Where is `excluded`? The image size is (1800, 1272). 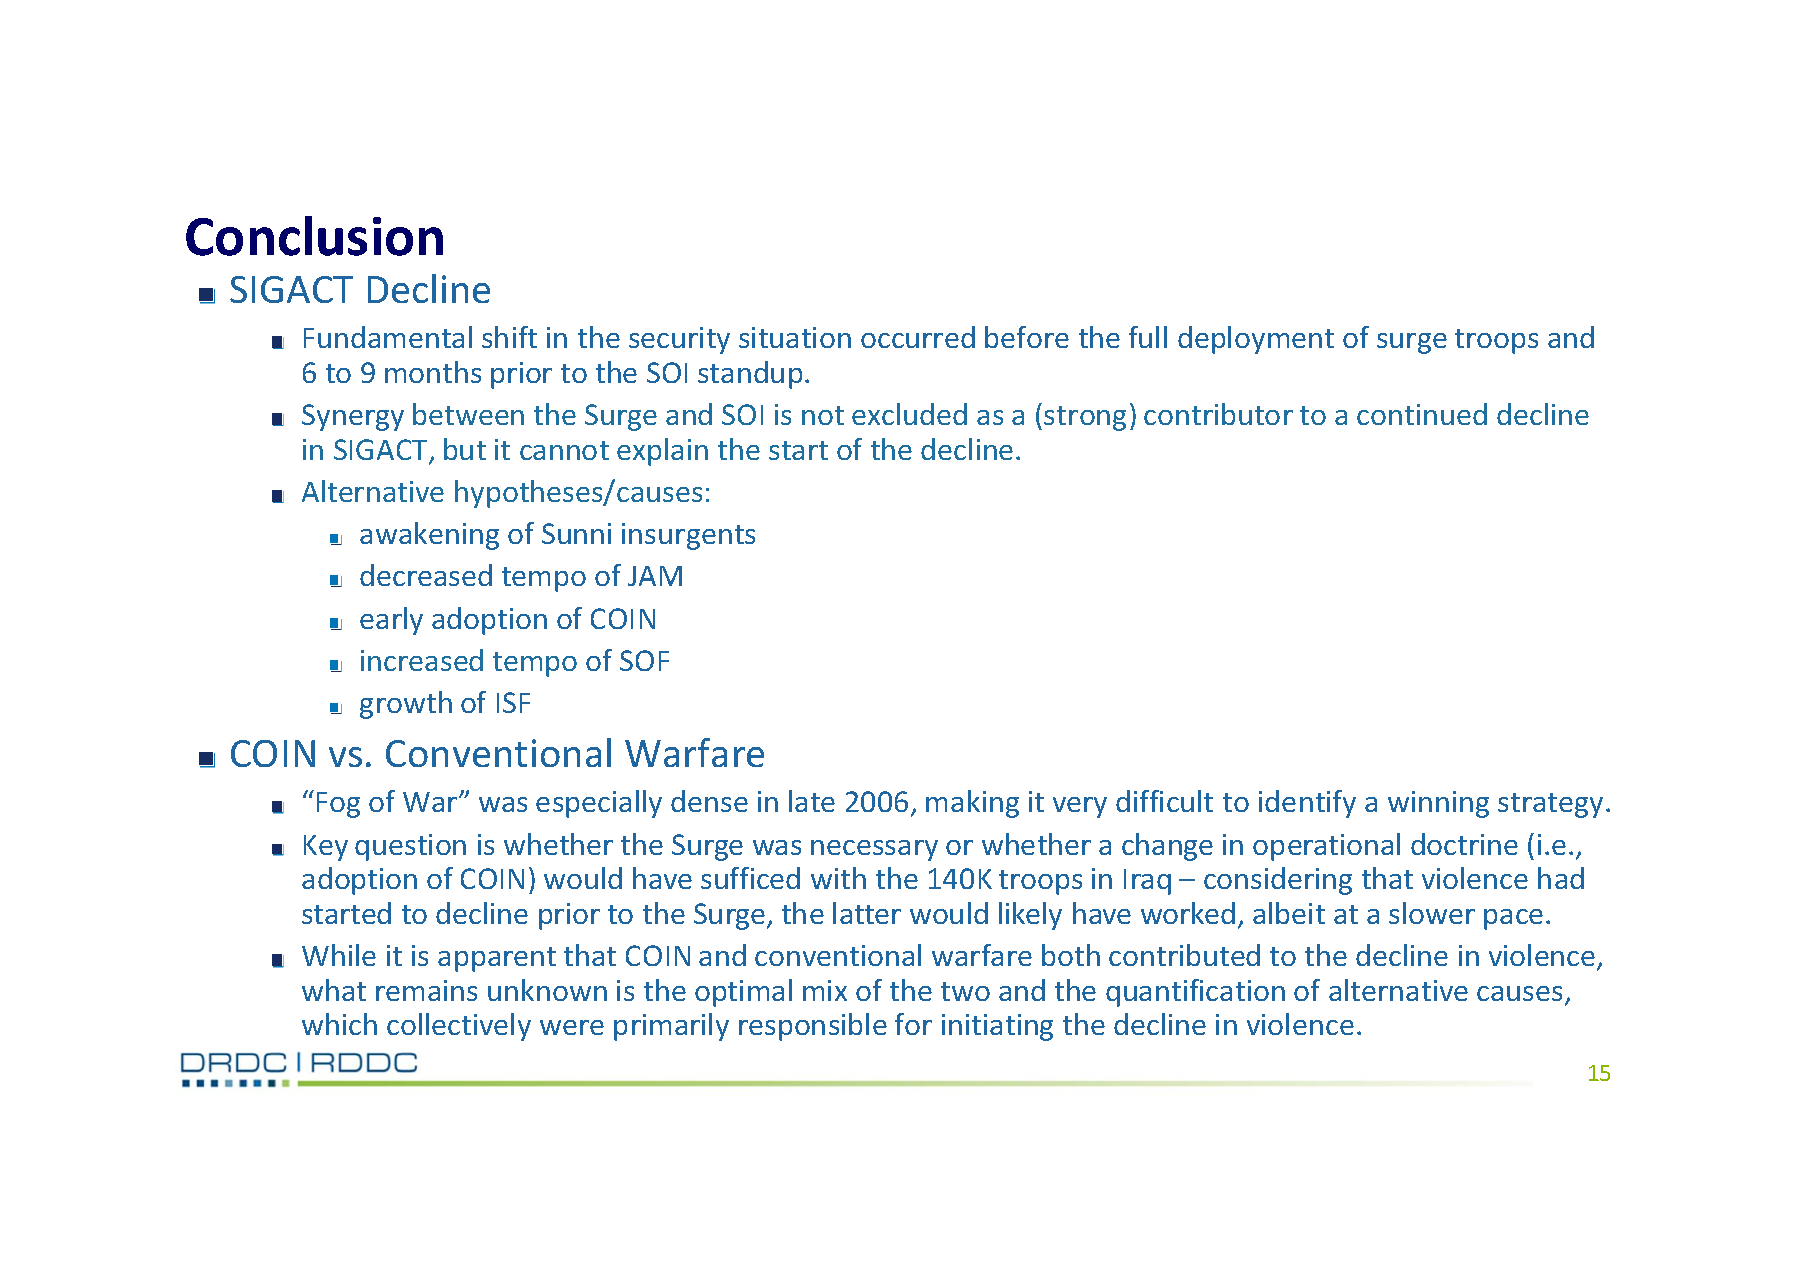 excluded is located at coordinates (909, 414).
